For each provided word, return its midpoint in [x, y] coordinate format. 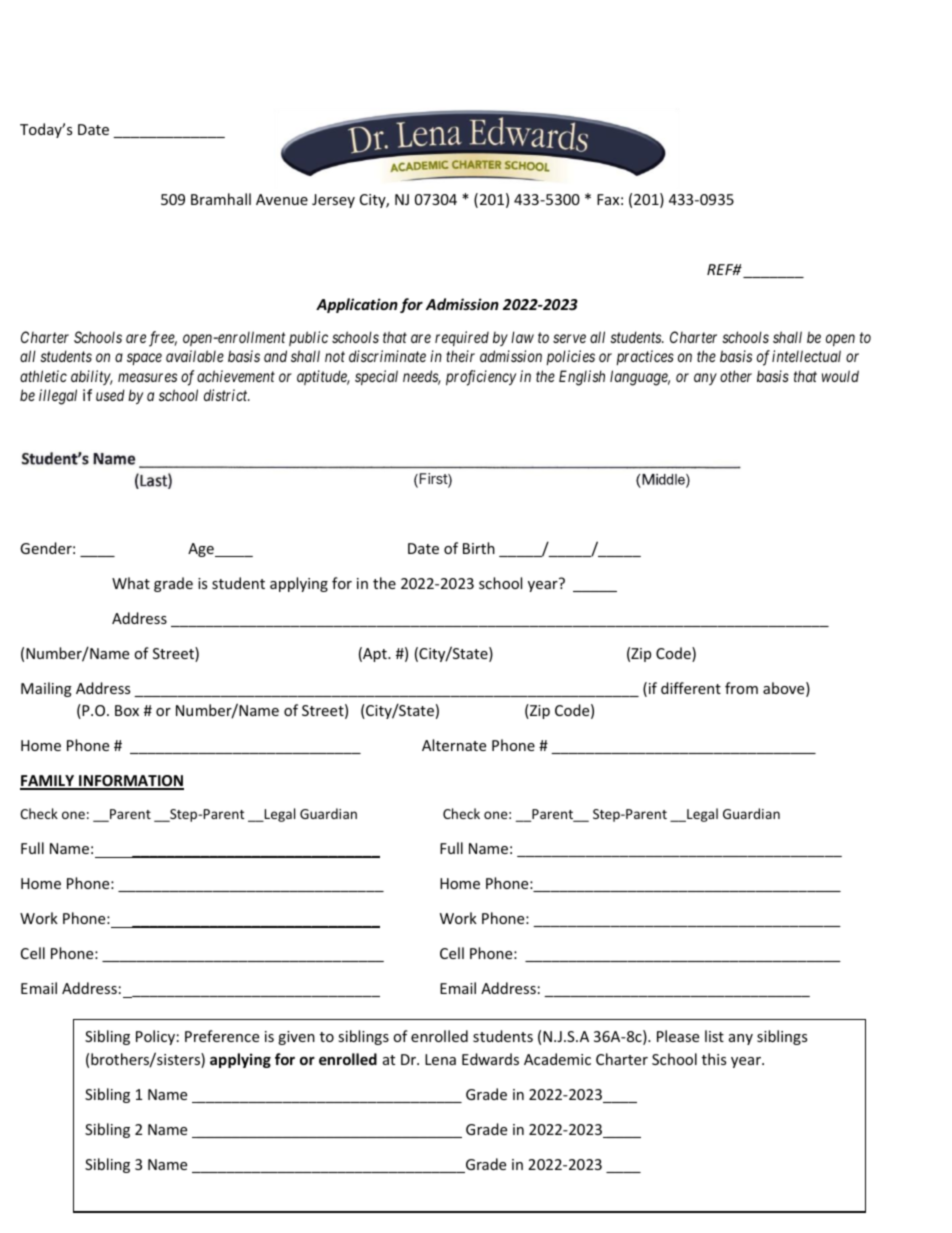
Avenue [282, 199]
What [131, 583]
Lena [440, 1059]
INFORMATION [130, 782]
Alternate [454, 745]
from [741, 688]
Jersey [333, 201]
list [714, 1036]
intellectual [806, 356]
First [433, 480]
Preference [222, 1036]
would [840, 376]
